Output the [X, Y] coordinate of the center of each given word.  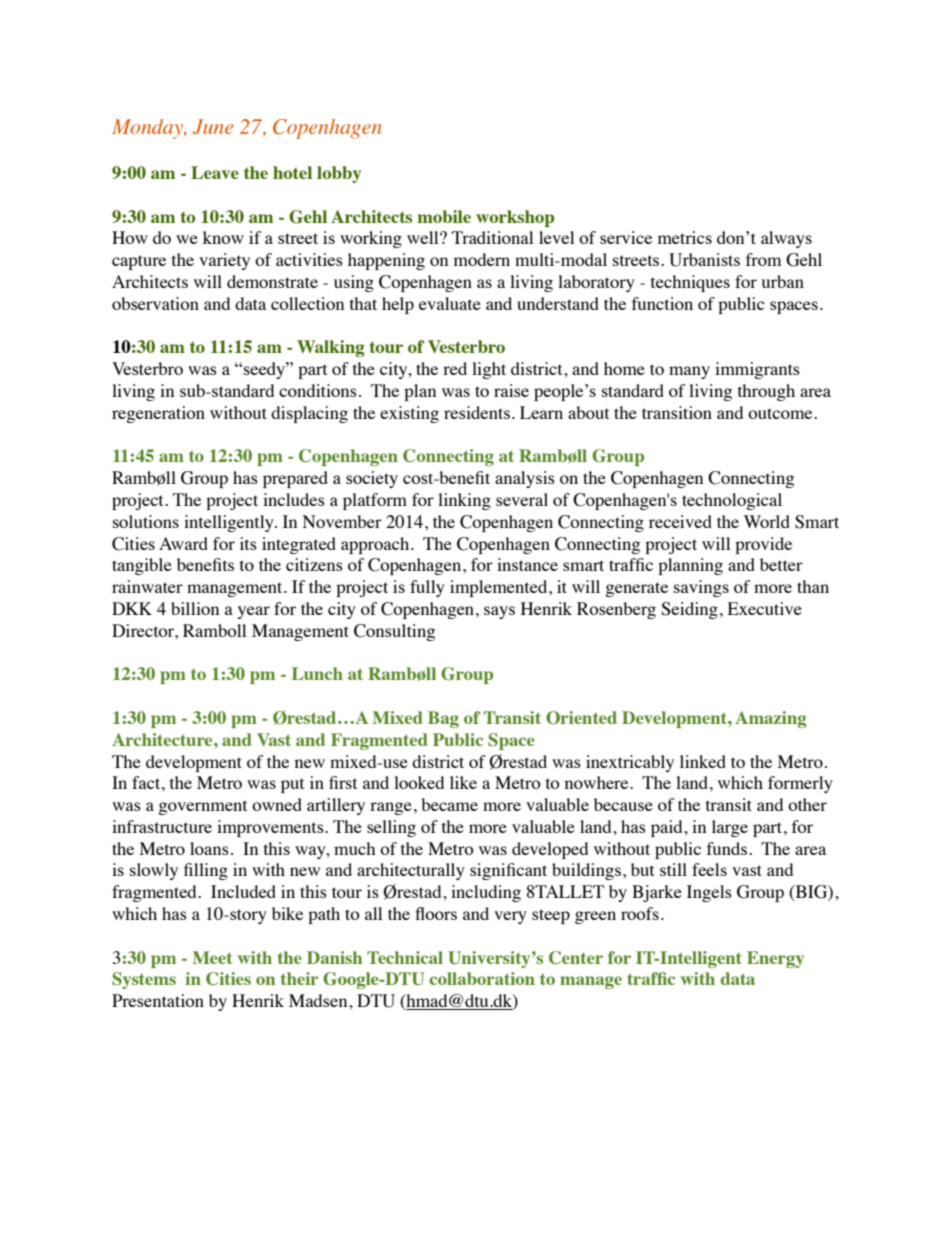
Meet [212, 957]
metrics [685, 237]
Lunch [317, 673]
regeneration [158, 414]
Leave [215, 172]
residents [477, 412]
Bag [443, 719]
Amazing [771, 719]
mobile [444, 216]
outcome [781, 413]
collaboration [482, 978]
